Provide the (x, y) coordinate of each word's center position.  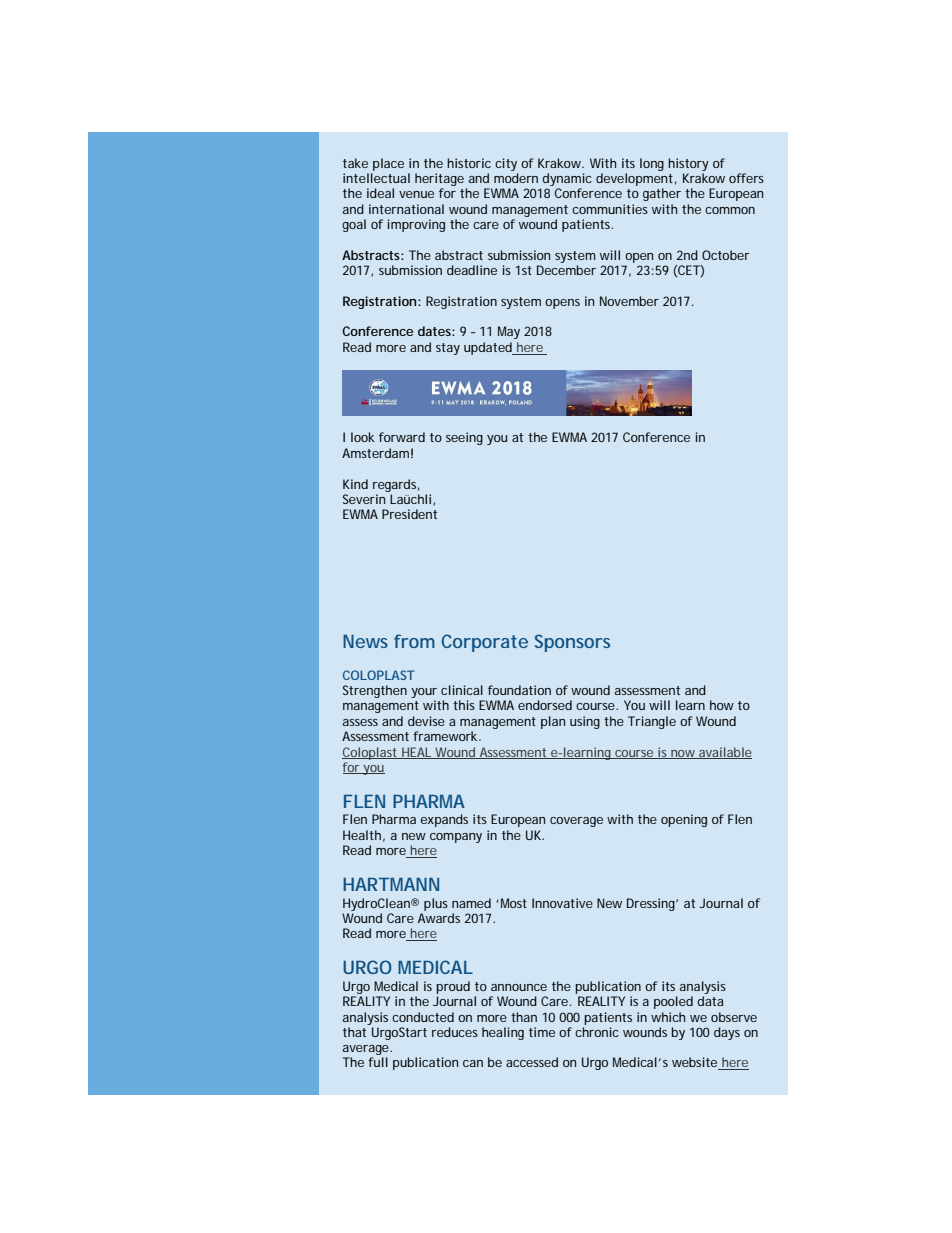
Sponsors (572, 643)
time (542, 1032)
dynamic (567, 179)
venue (416, 194)
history (688, 164)
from (414, 641)
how (722, 705)
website (695, 1063)
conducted (423, 1017)
